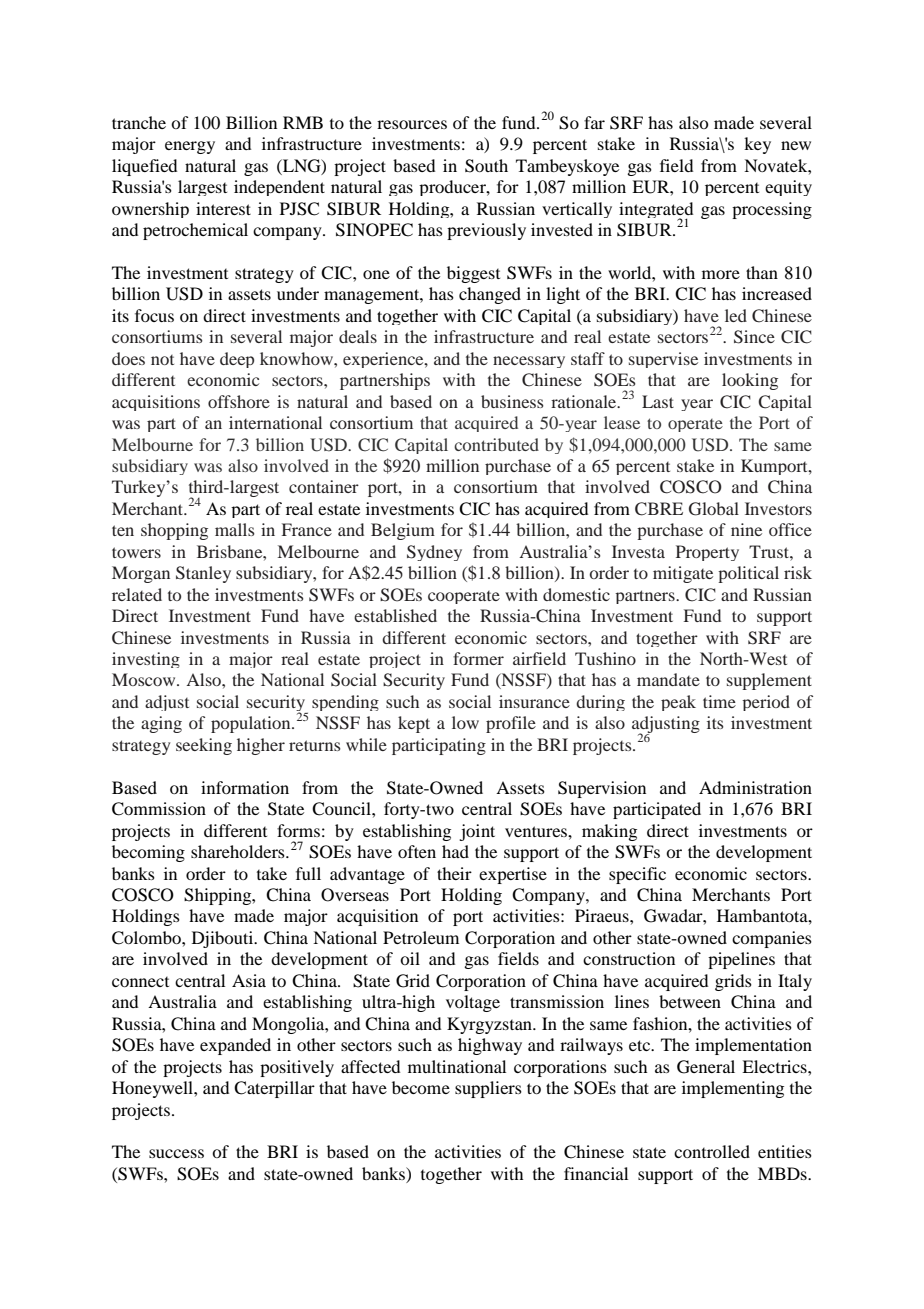 The height and width of the page is (1309, 924). I want to click on investing, so click(146, 660).
